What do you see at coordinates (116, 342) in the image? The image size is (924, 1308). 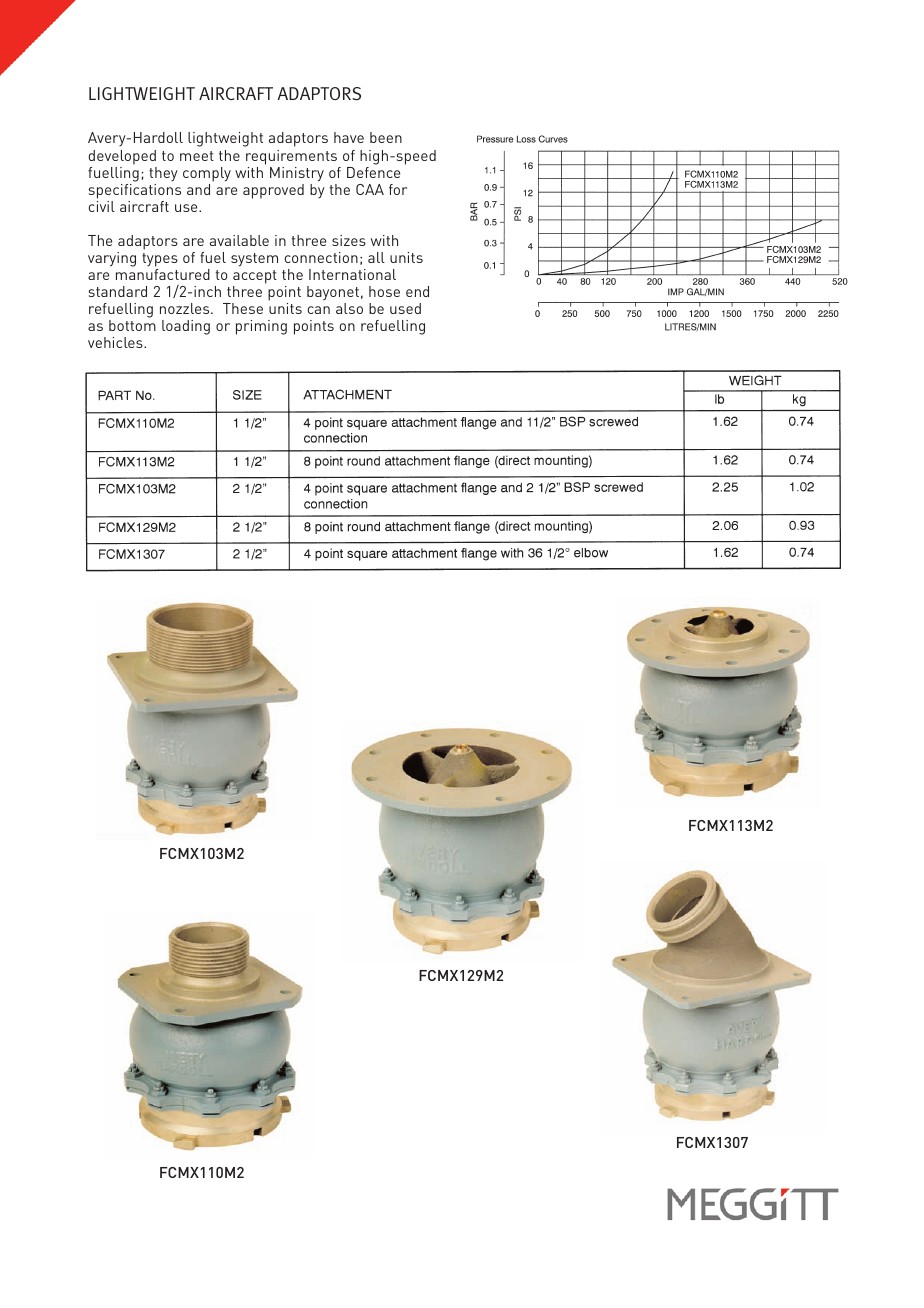 I see `vehicles` at bounding box center [116, 342].
